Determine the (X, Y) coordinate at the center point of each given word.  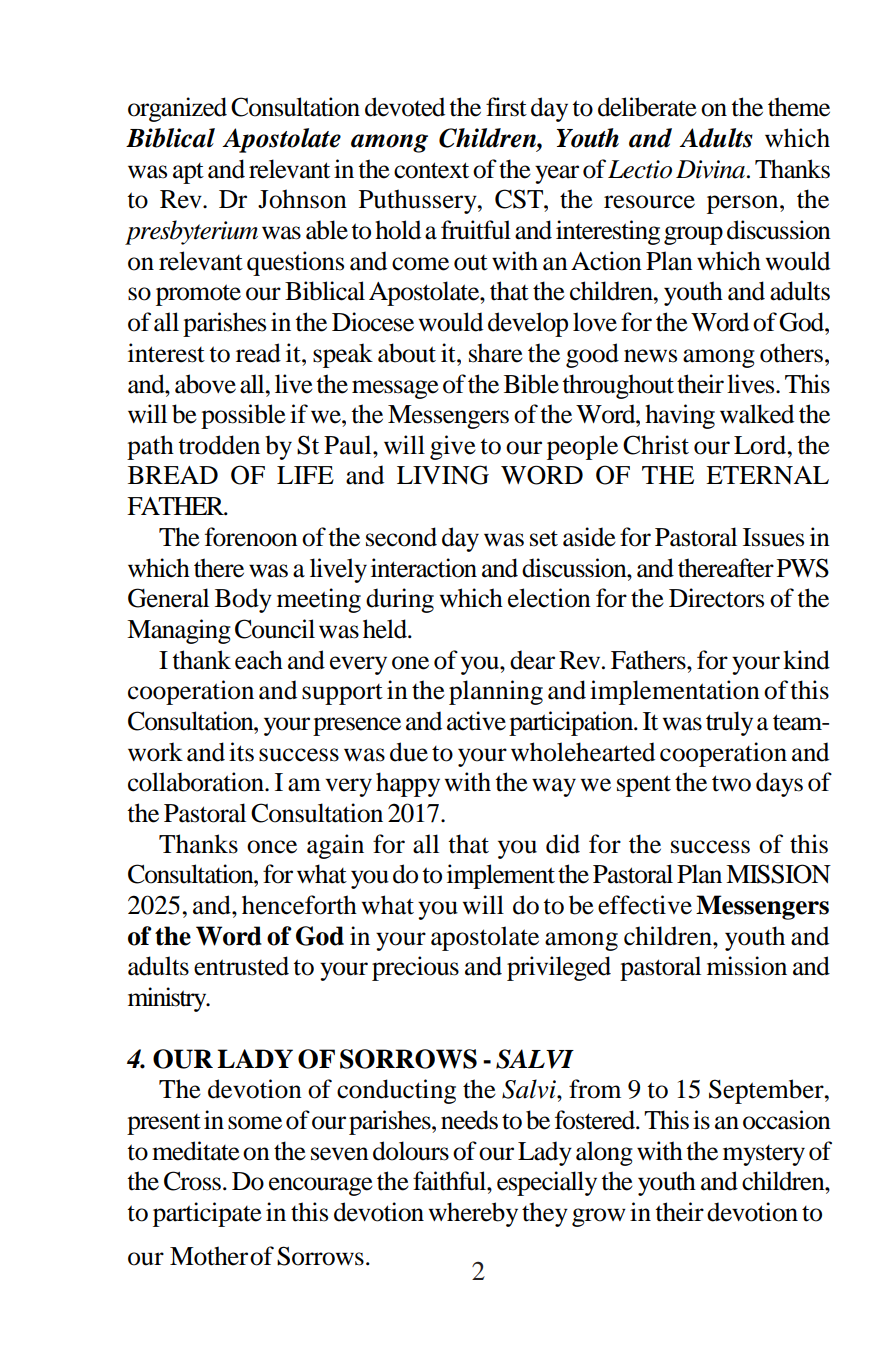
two (731, 783)
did (563, 844)
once (272, 847)
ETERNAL (767, 475)
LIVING (443, 475)
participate (207, 1214)
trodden (219, 445)
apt (188, 173)
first (506, 107)
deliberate (647, 107)
